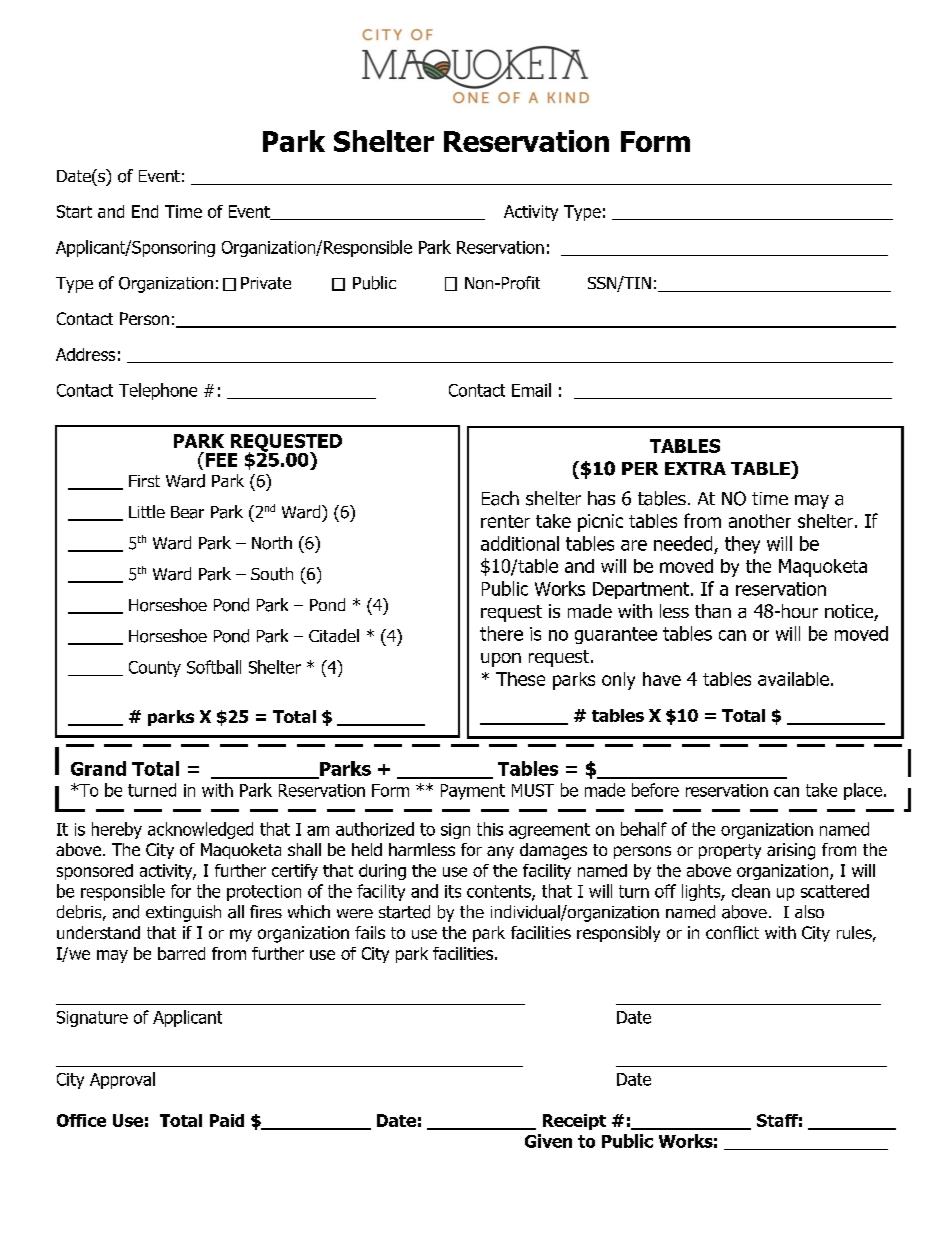 The width and height of the document is (952, 1233). What do you see at coordinates (548, 1141) in the document?
I see `Given` at bounding box center [548, 1141].
